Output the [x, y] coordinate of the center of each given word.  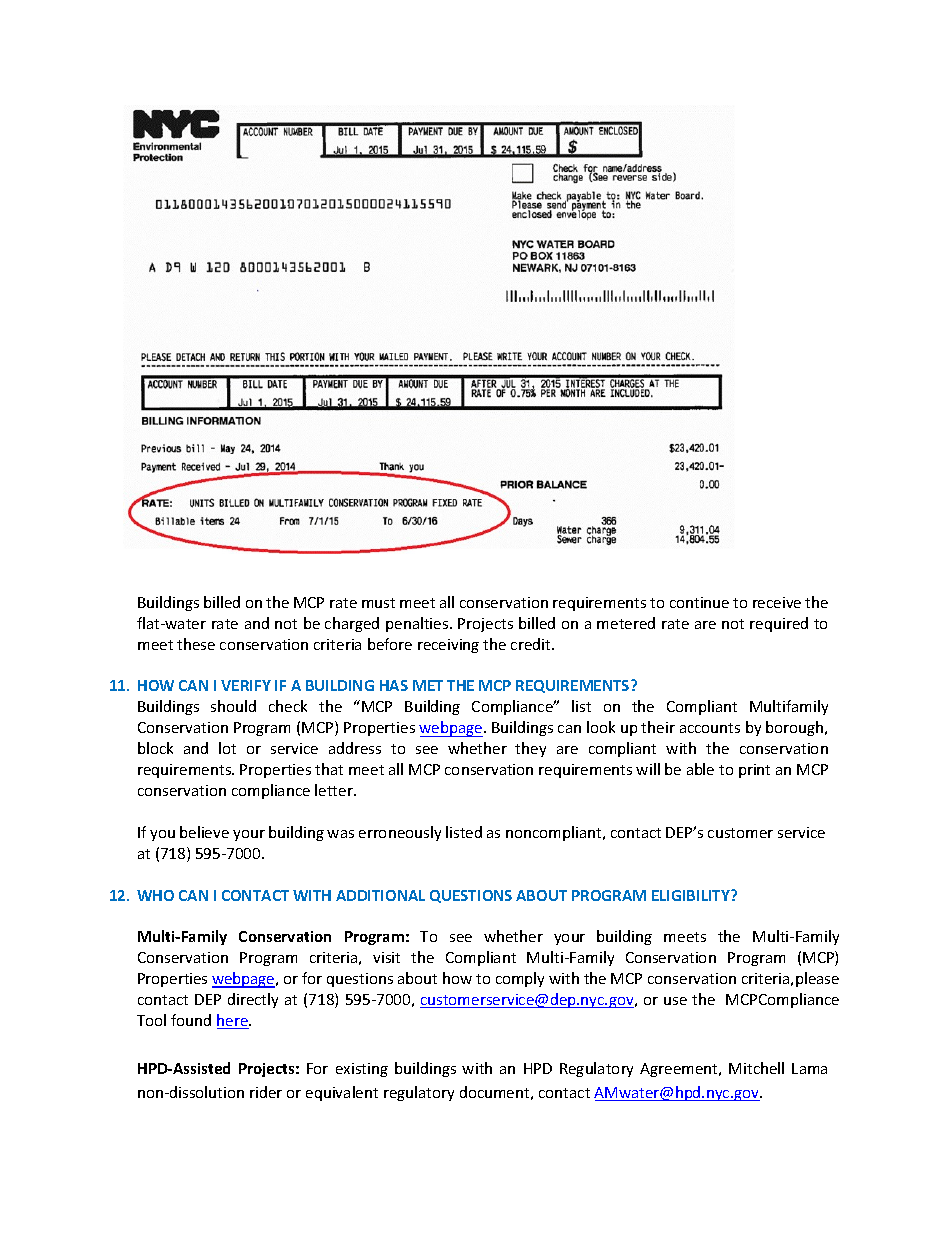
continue [699, 602]
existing [362, 1070]
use [675, 1001]
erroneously [400, 833]
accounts [710, 728]
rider [266, 1092]
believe [204, 832]
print [754, 771]
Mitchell [756, 1068]
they [530, 749]
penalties [418, 624]
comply [520, 979]
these [196, 644]
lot [227, 748]
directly [253, 1000]
